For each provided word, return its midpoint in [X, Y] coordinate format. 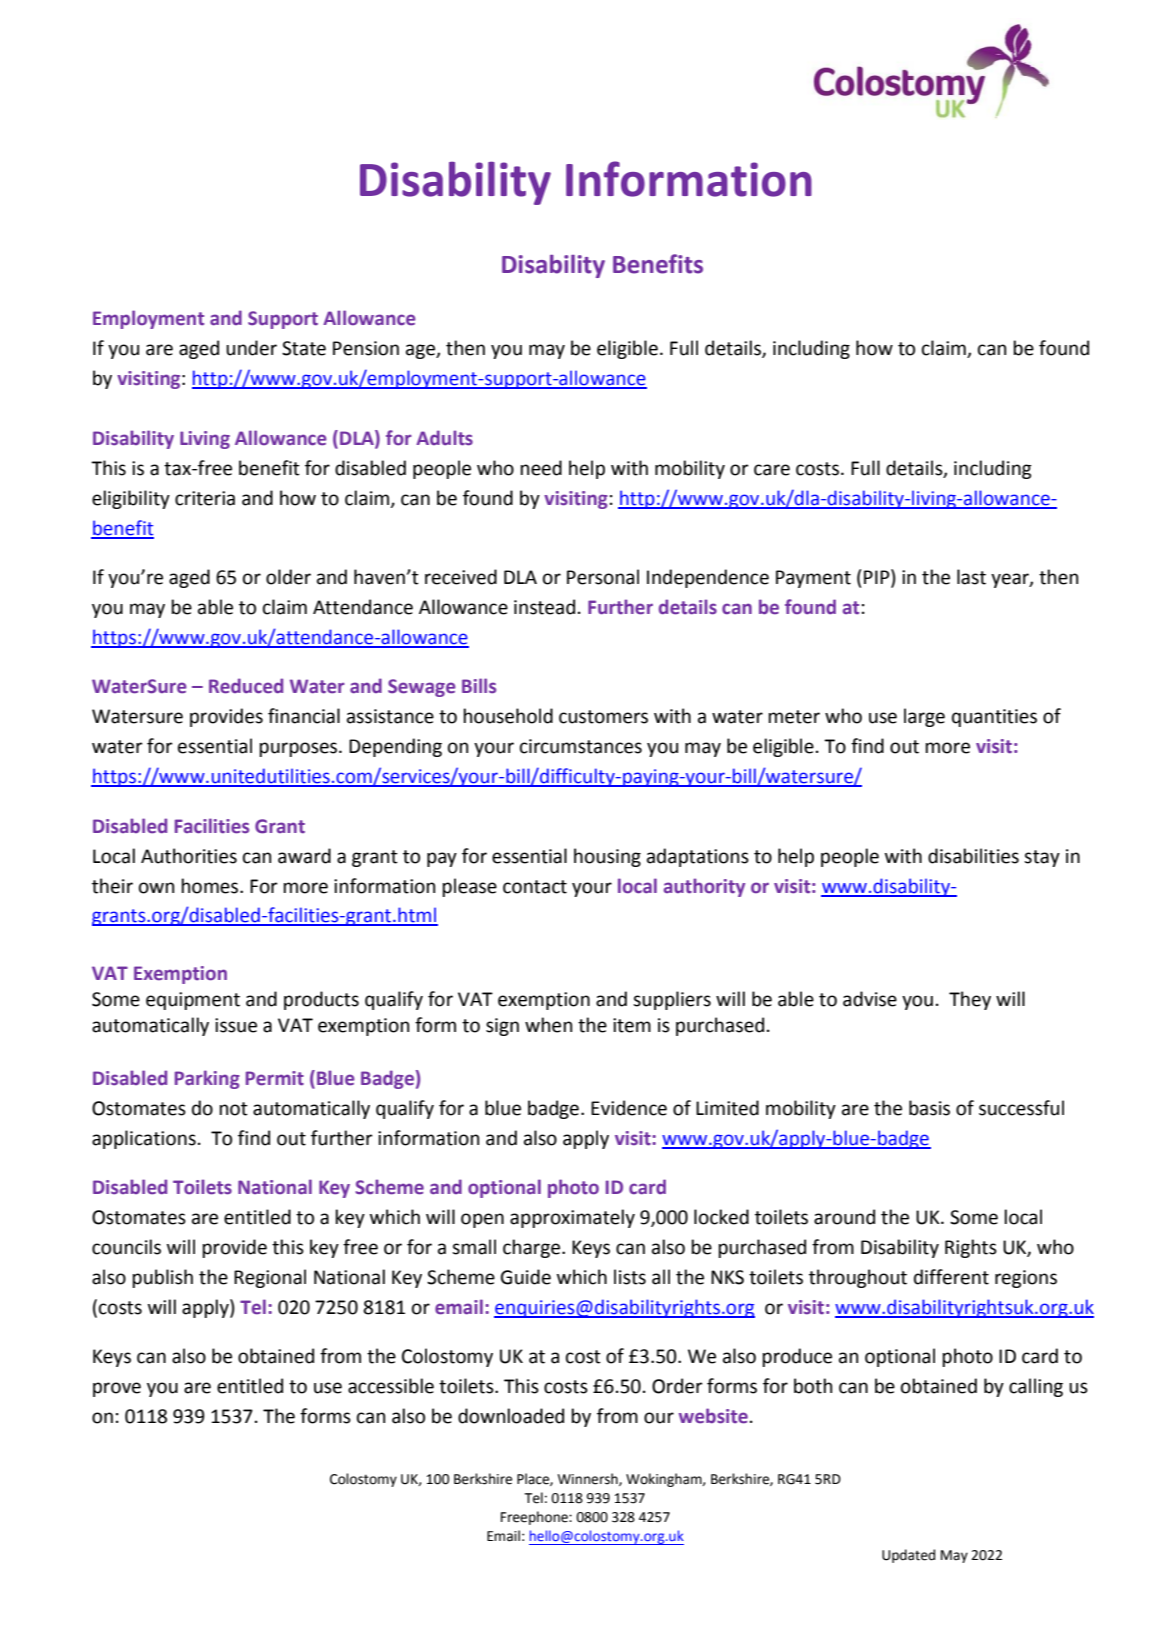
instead [544, 607]
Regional [270, 1278]
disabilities [973, 856]
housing [607, 857]
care [772, 470]
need [541, 468]
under [251, 348]
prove [117, 1389]
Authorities [189, 856]
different [951, 1277]
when [548, 1025]
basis [929, 1108]
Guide [526, 1277]
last [971, 577]
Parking [207, 1079]
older [288, 577]
